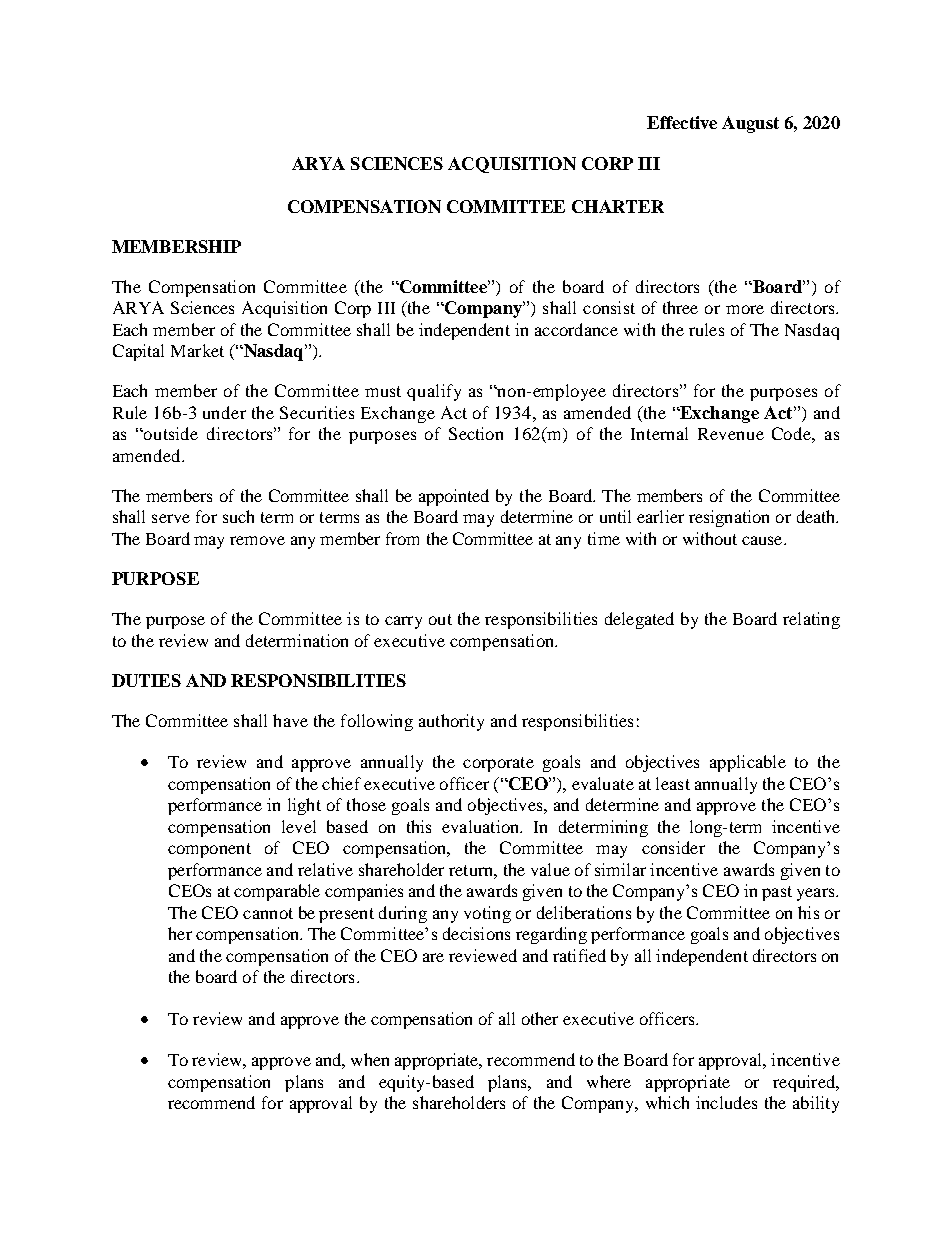 The image size is (952, 1233). What do you see at coordinates (403, 622) in the screenshot?
I see `carry` at bounding box center [403, 622].
